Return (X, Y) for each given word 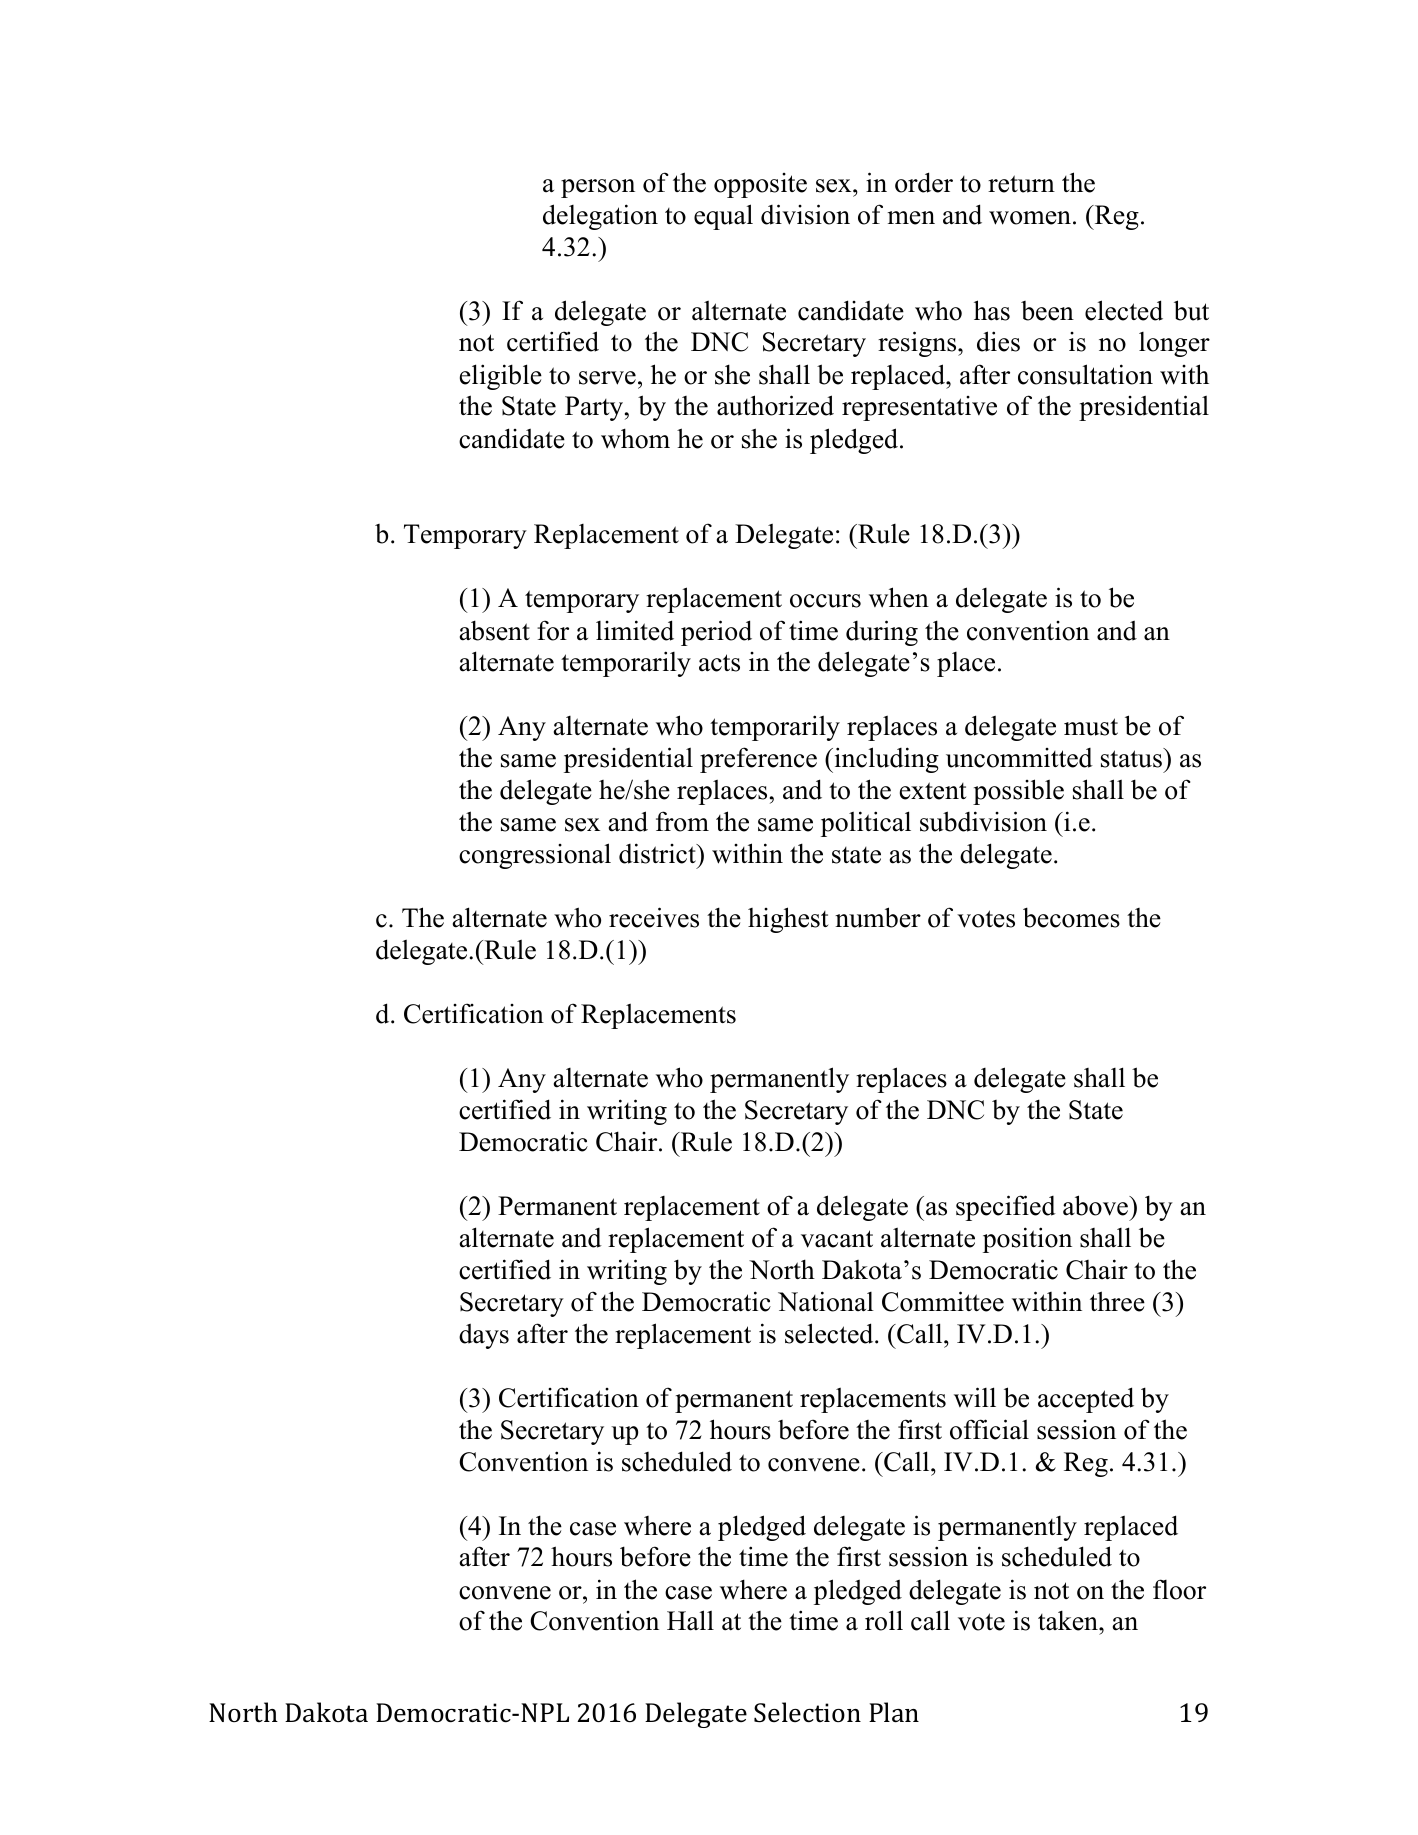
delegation (600, 217)
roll (884, 1620)
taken (1069, 1620)
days (484, 1336)
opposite (760, 185)
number (878, 917)
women (1030, 218)
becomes (1071, 917)
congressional (535, 856)
